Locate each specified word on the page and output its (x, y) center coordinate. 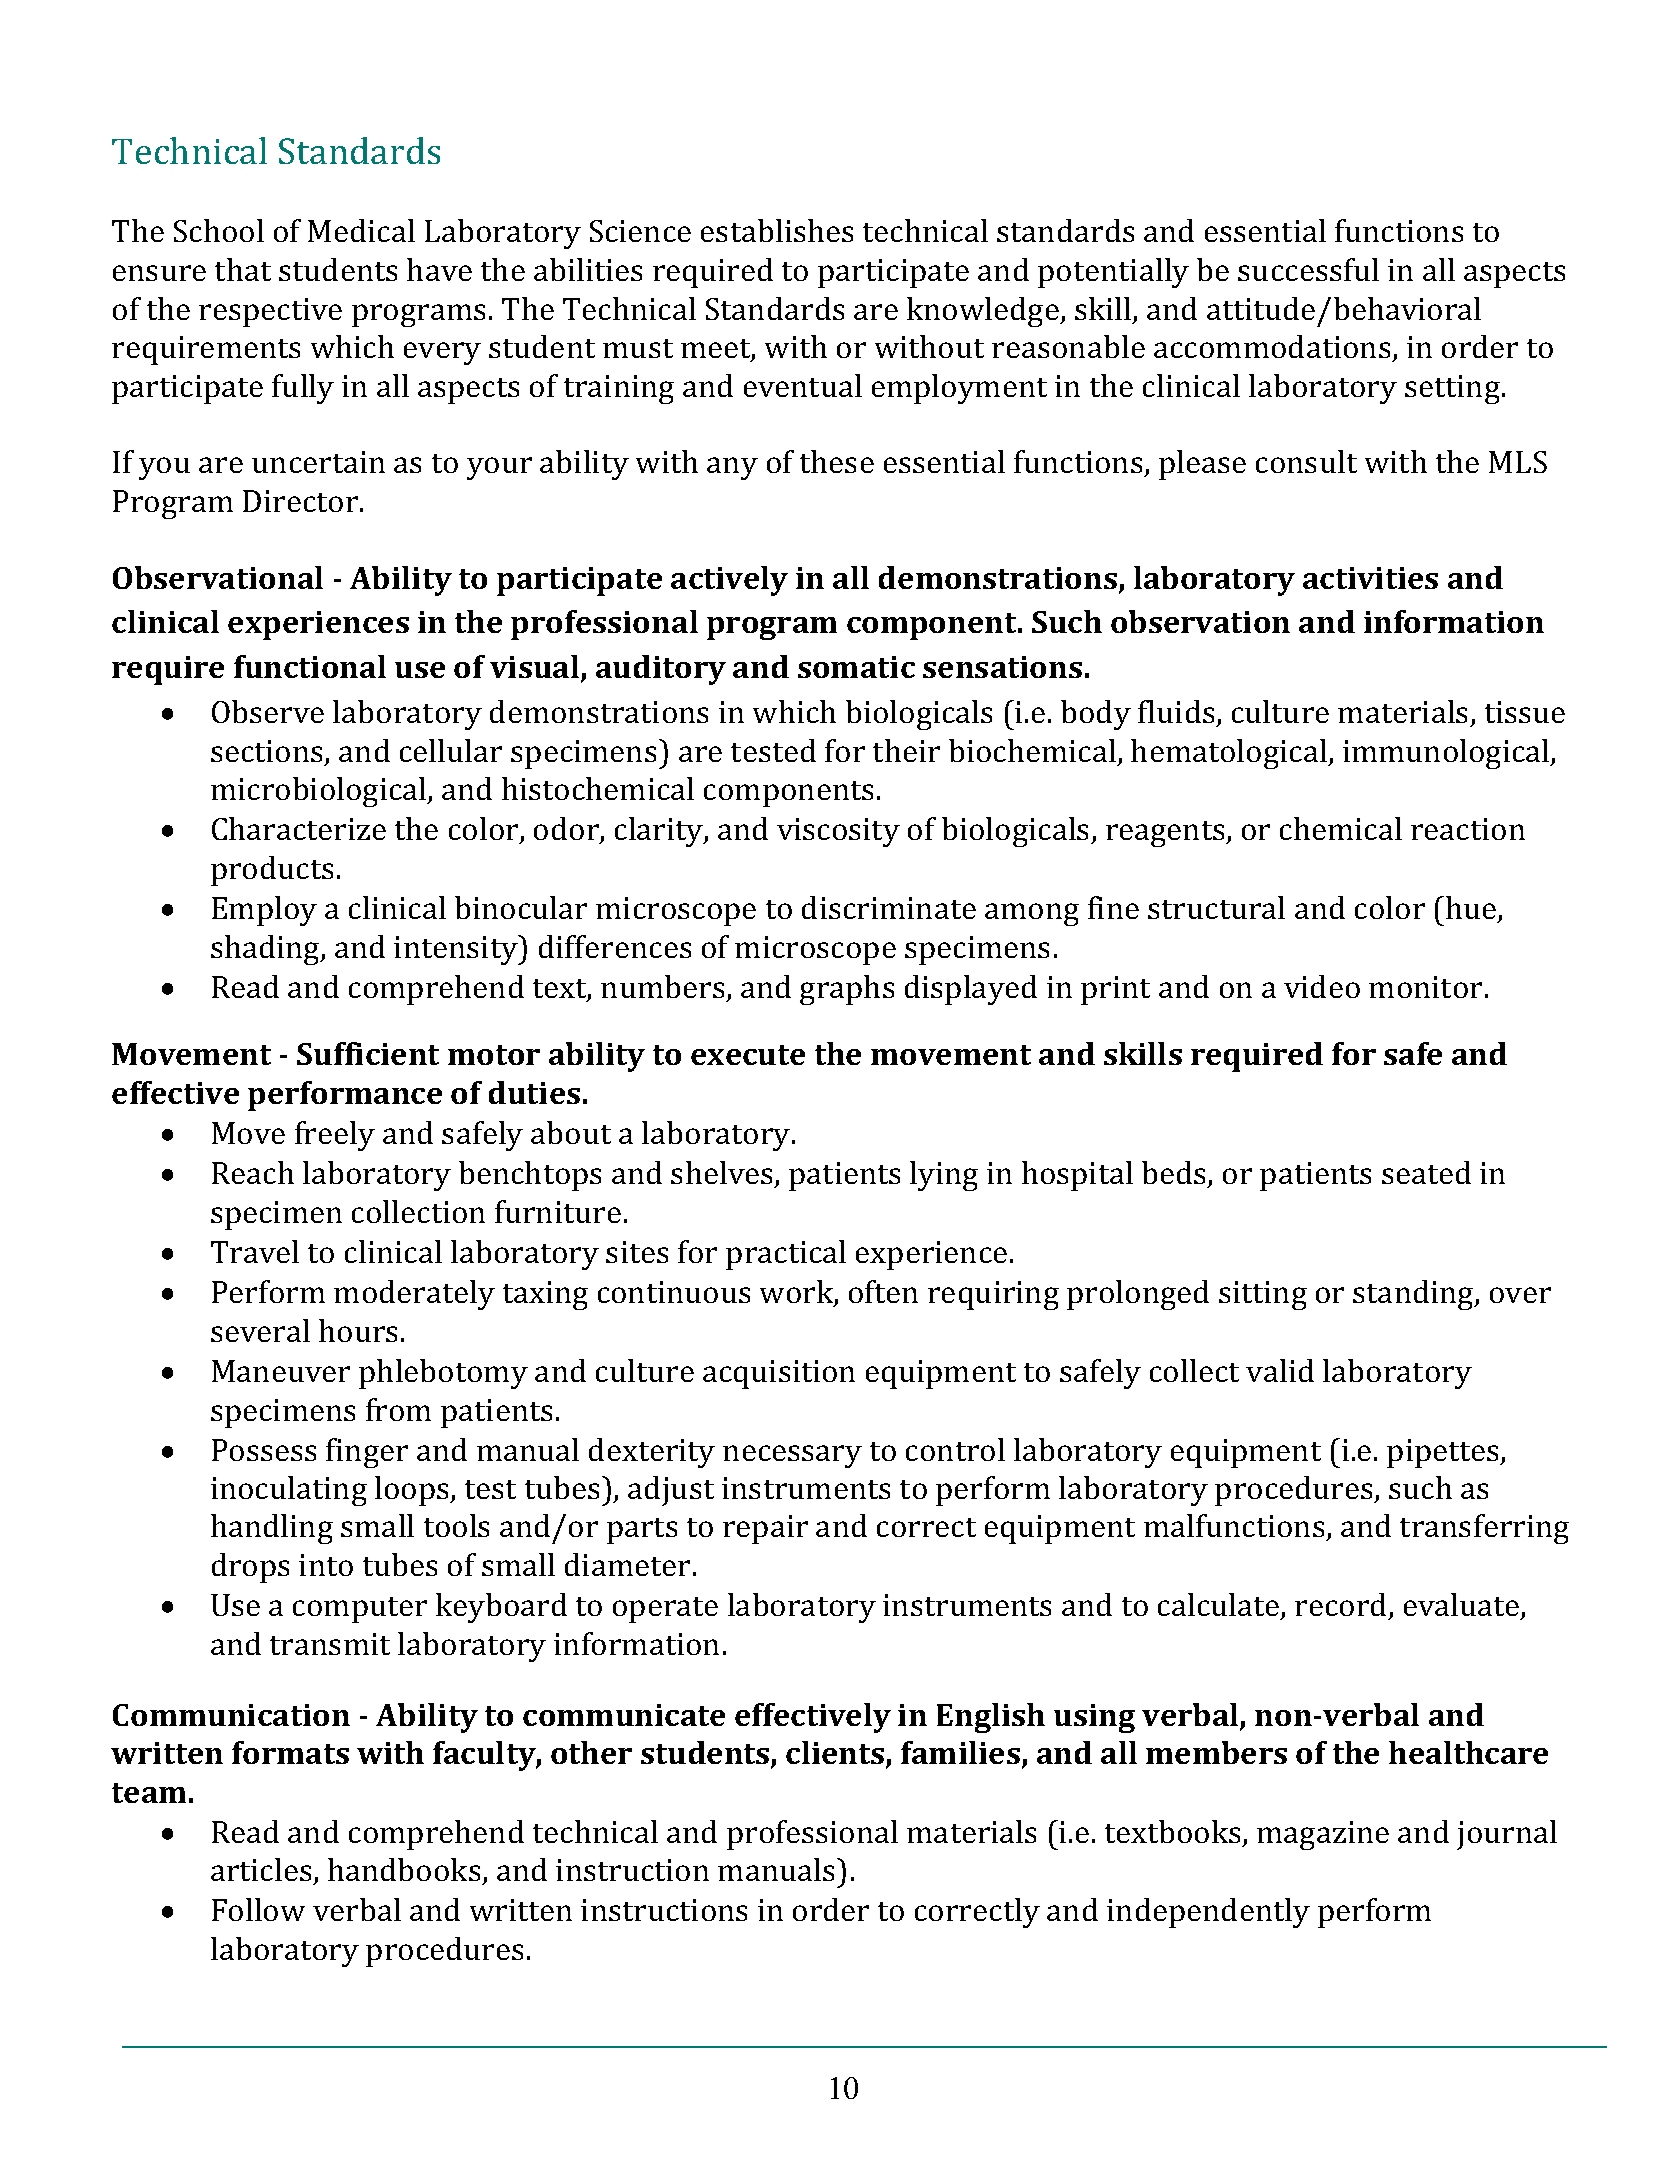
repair (765, 1529)
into (326, 1565)
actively (729, 581)
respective (270, 312)
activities (1370, 578)
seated (1426, 1172)
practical (786, 1255)
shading (266, 950)
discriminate (889, 907)
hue (1472, 909)
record (1340, 1604)
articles (262, 1871)
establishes (777, 230)
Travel (255, 1251)
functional (310, 666)
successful (1308, 269)
